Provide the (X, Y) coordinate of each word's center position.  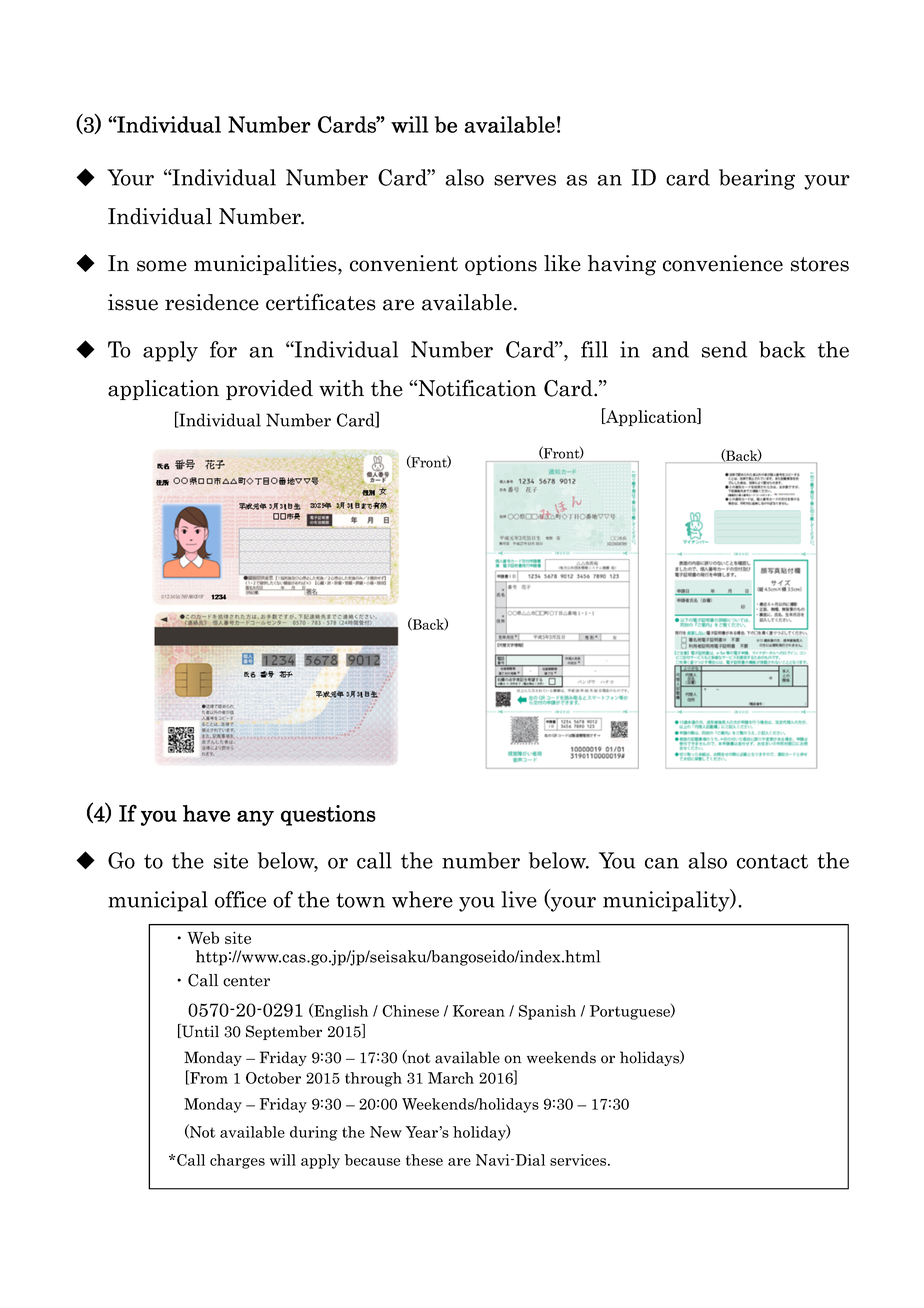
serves (525, 180)
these (424, 1160)
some (162, 266)
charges (237, 1161)
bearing (757, 179)
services (579, 1160)
